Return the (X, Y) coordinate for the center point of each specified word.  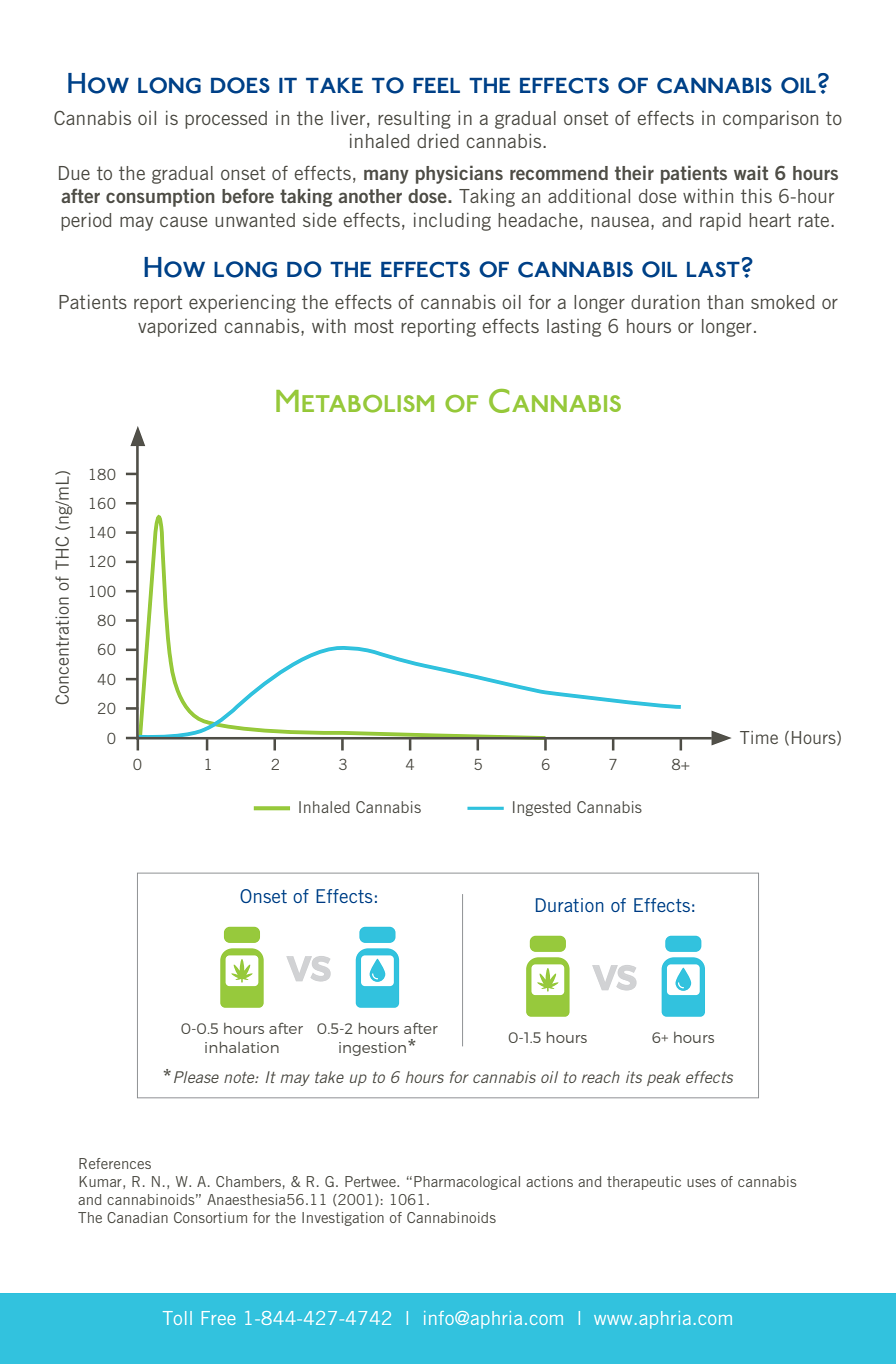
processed (226, 120)
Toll (177, 1318)
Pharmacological (467, 1183)
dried (438, 141)
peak (664, 1078)
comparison (770, 120)
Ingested (542, 808)
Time (759, 737)
